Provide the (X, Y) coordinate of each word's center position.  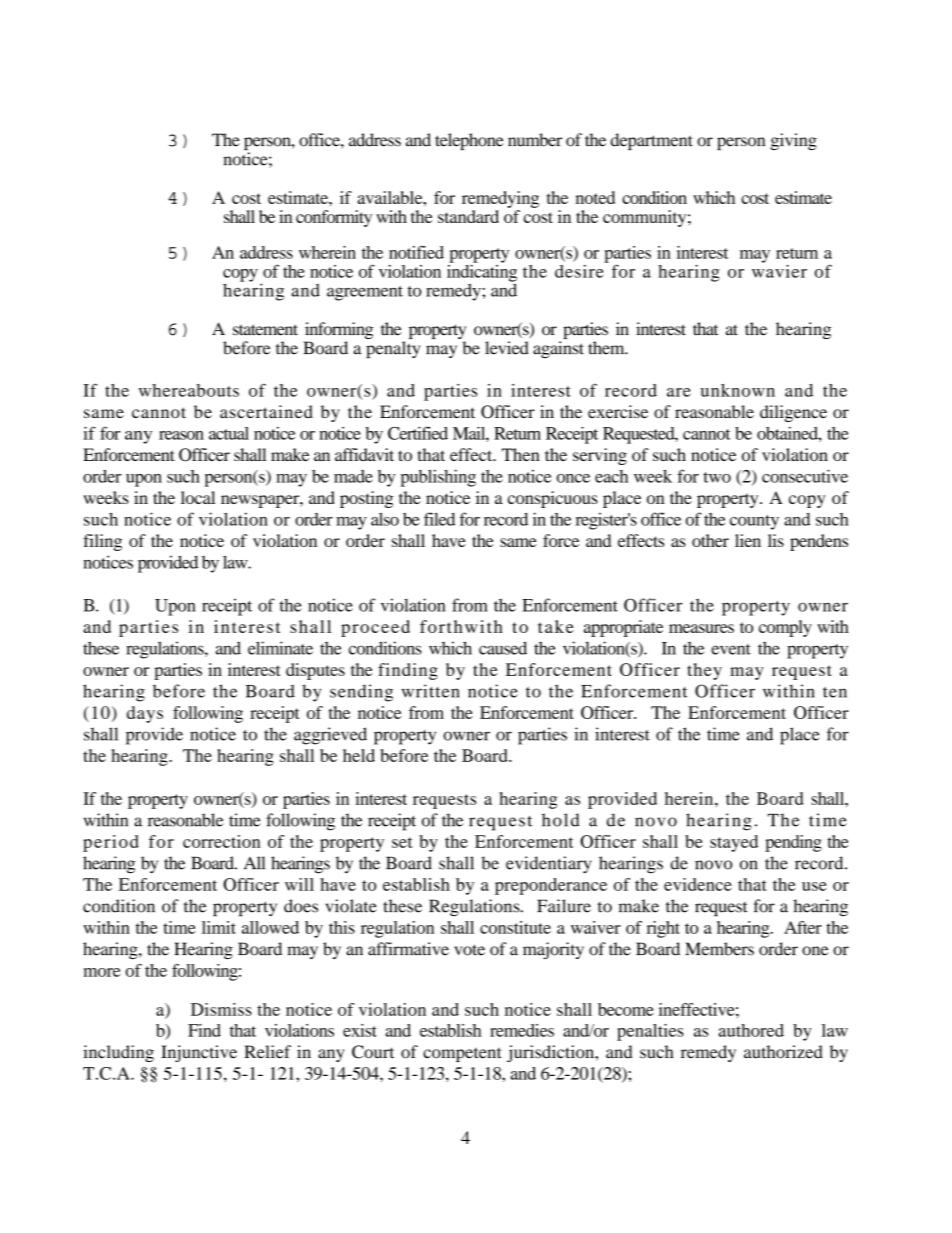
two (717, 477)
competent (462, 1054)
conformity (334, 218)
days (145, 714)
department (652, 141)
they (704, 671)
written (431, 691)
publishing (438, 478)
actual (229, 433)
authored (751, 1030)
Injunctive (199, 1053)
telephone (469, 141)
